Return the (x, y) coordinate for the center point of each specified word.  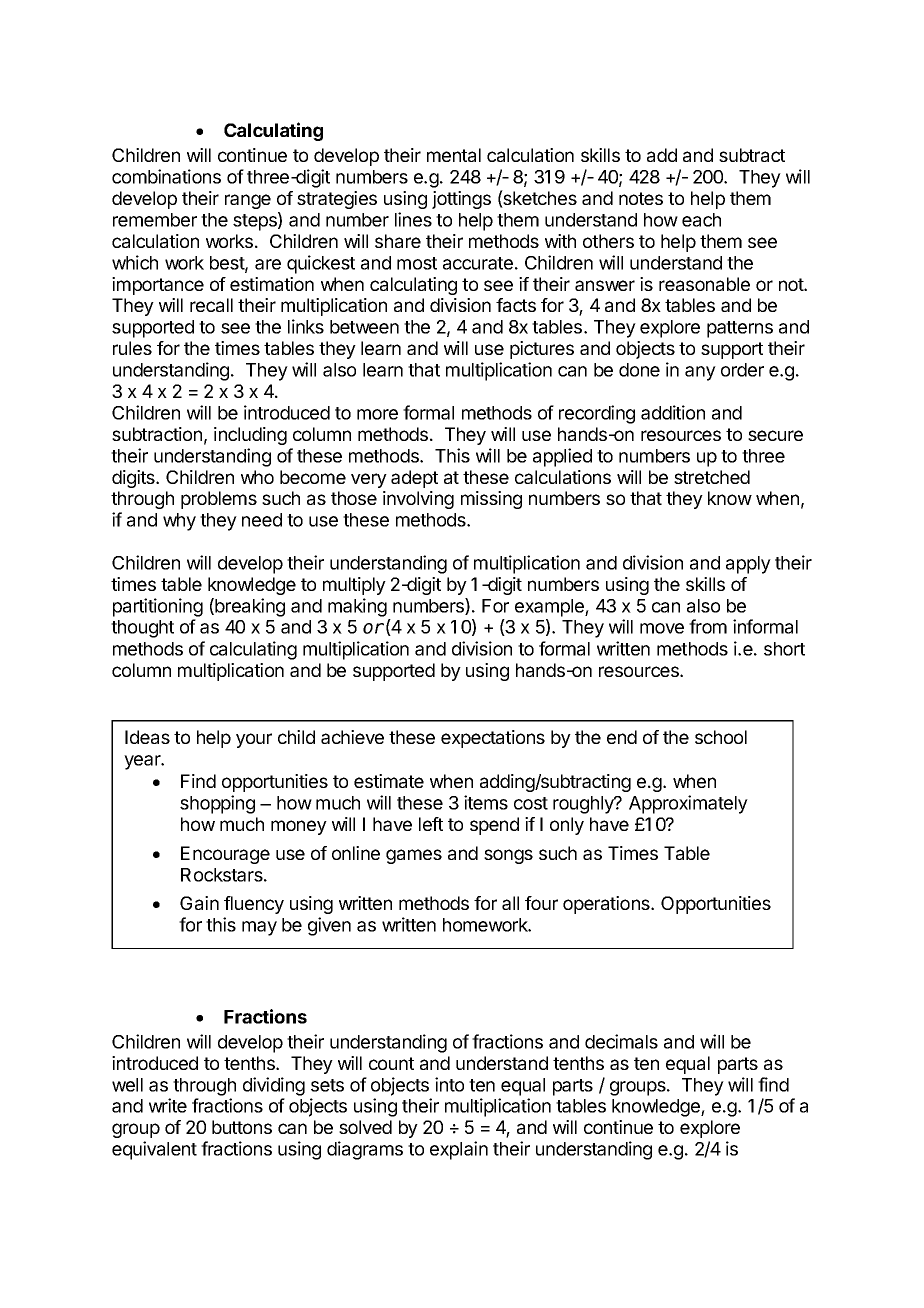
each (701, 220)
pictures (542, 350)
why (179, 522)
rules (132, 348)
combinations (166, 176)
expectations (493, 739)
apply (748, 565)
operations (607, 905)
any (700, 373)
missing (491, 500)
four (541, 903)
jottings (461, 200)
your (254, 740)
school (721, 737)
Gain (199, 903)
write (168, 1105)
